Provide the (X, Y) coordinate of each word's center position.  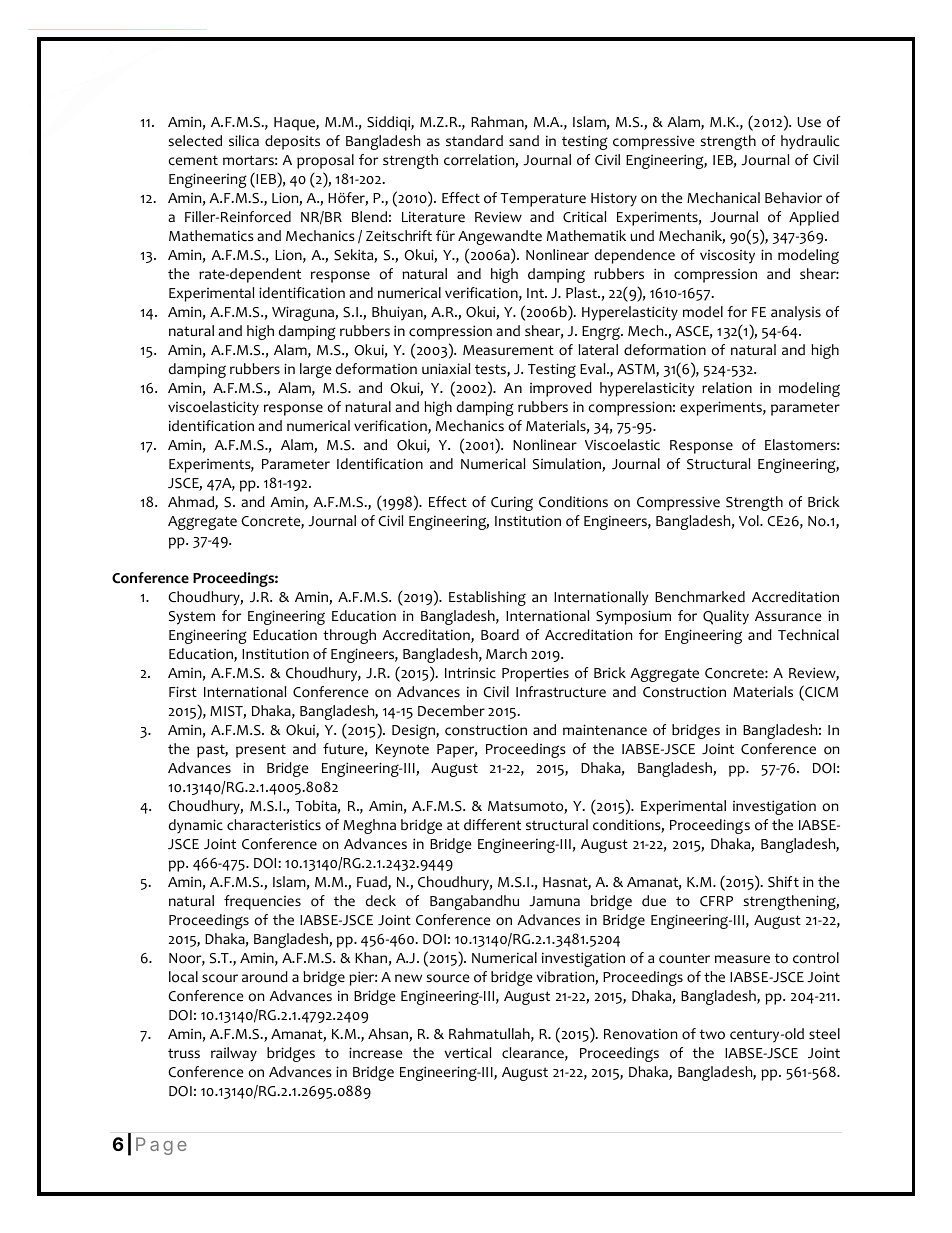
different (492, 825)
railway (234, 1054)
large (316, 370)
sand (524, 140)
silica (244, 141)
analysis (796, 313)
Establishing (487, 598)
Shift (783, 882)
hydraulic (810, 142)
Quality (726, 617)
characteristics (274, 825)
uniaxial (446, 368)
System (192, 618)
